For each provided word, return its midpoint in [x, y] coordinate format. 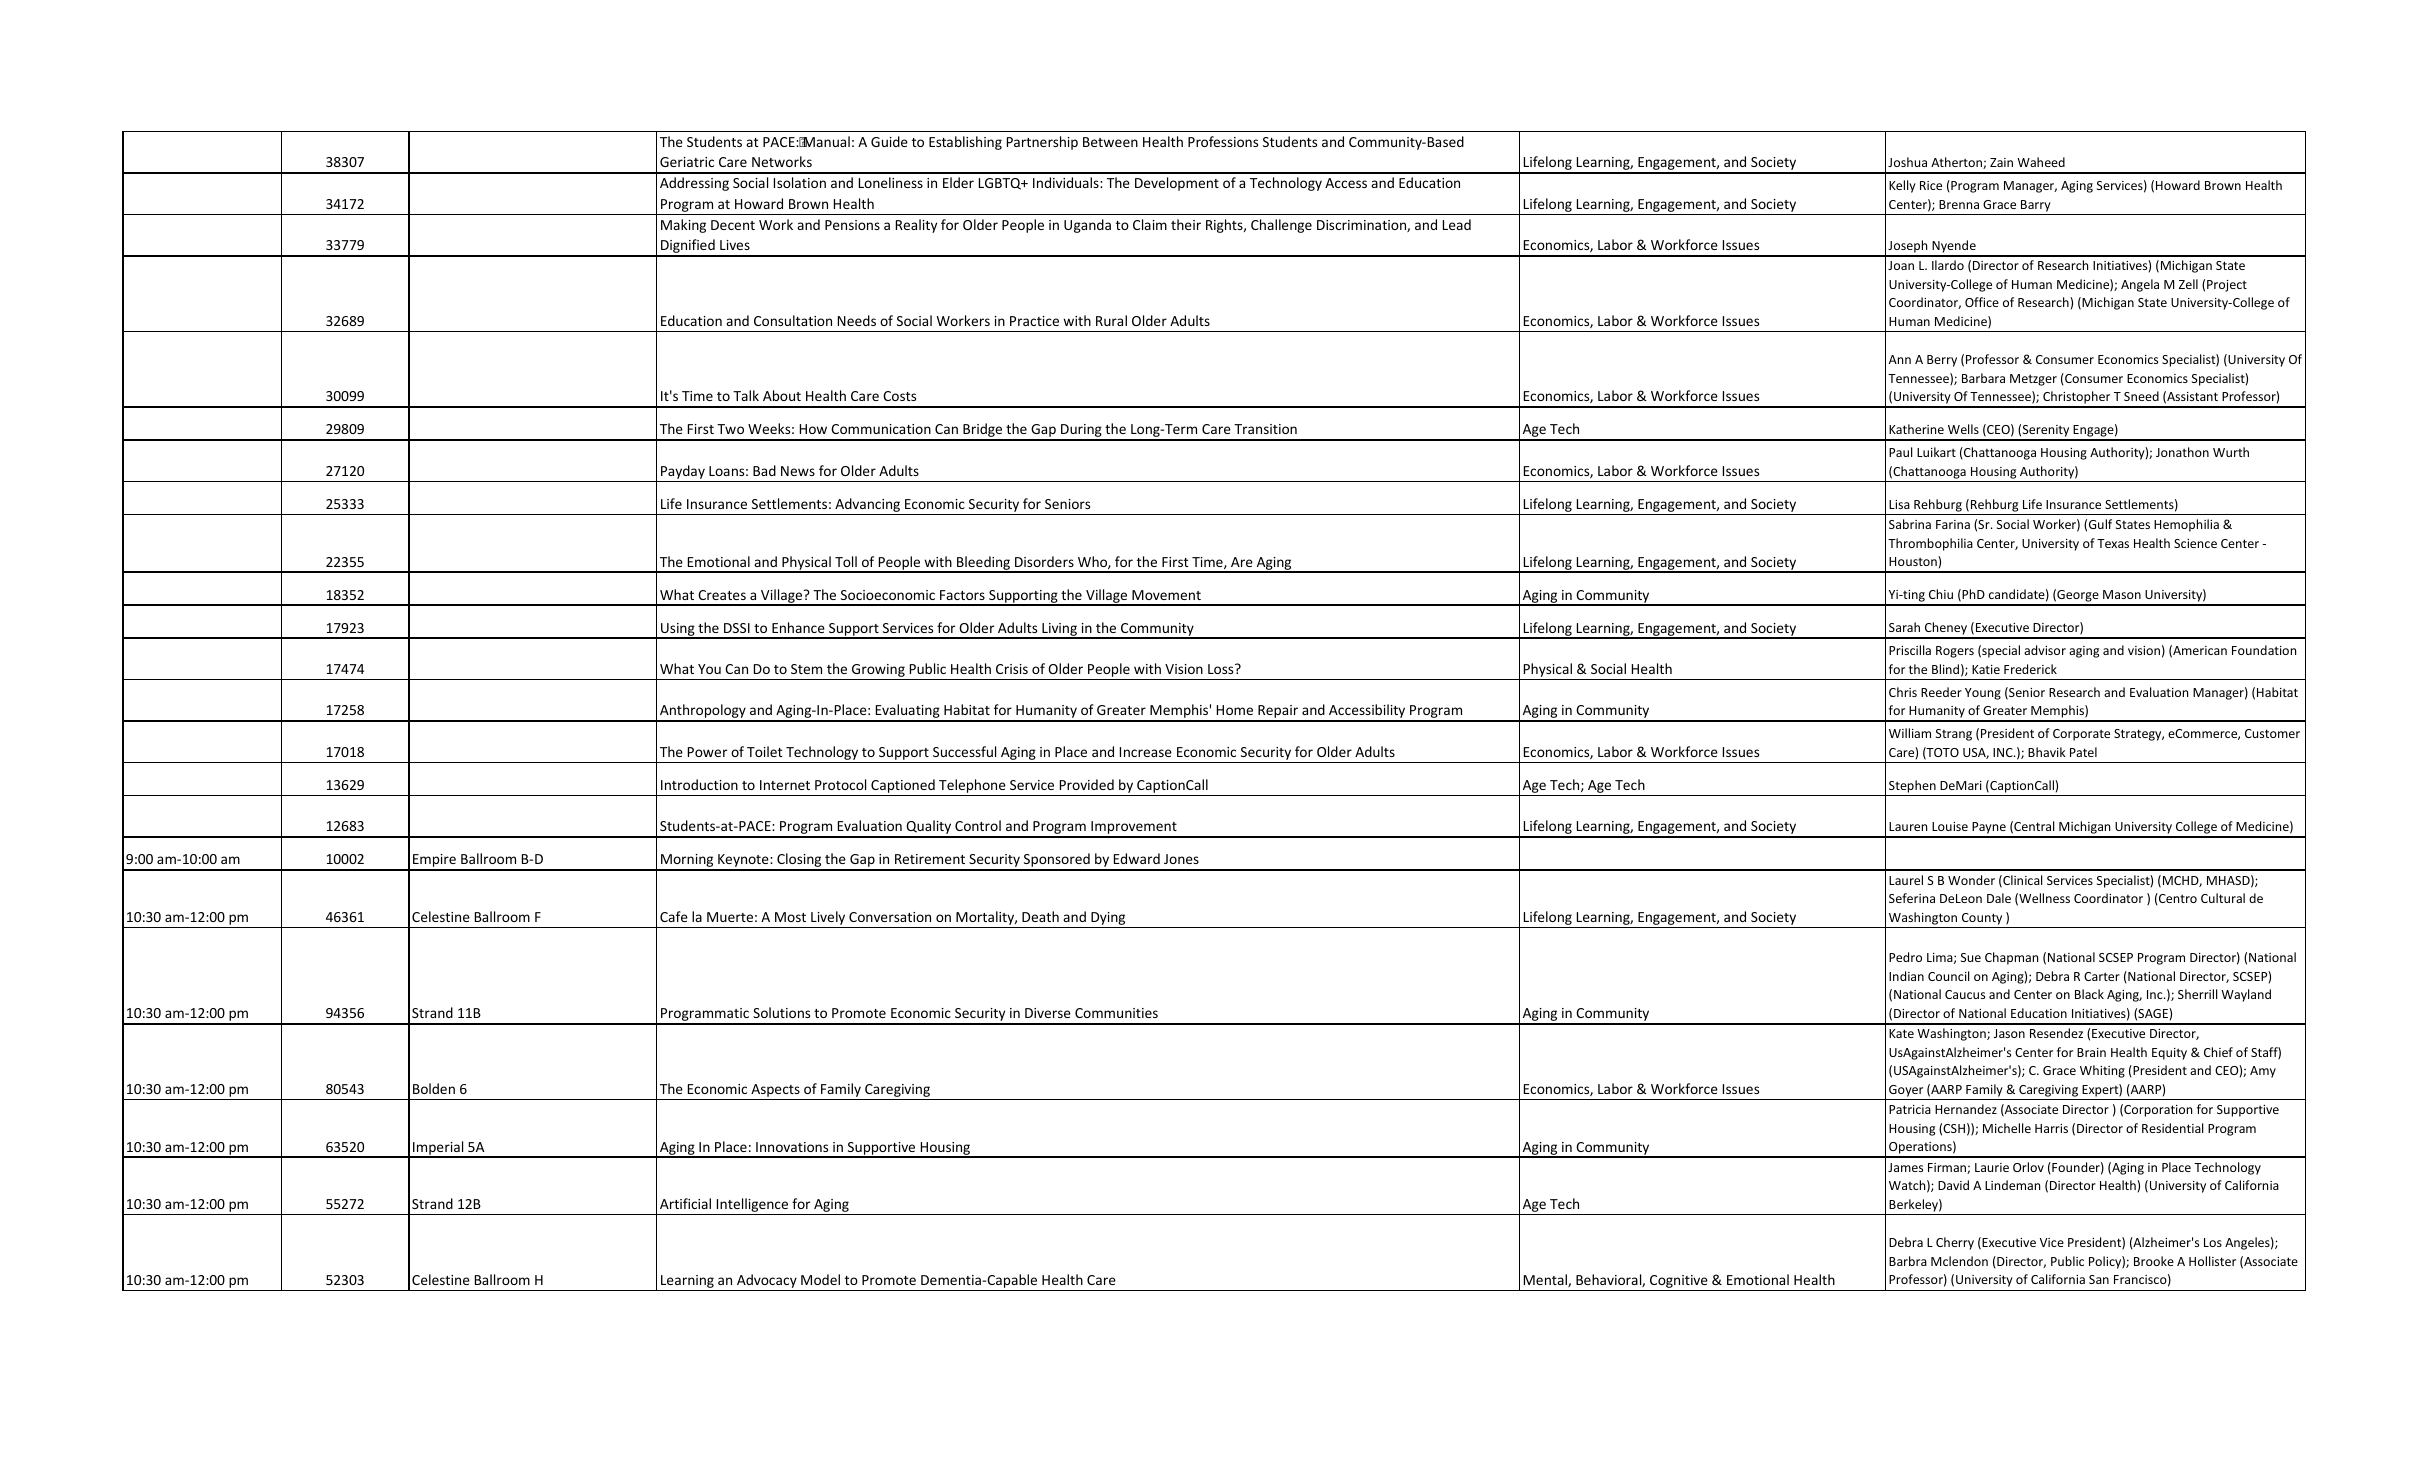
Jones [1181, 859]
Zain [2001, 162]
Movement [1166, 595]
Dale [1999, 898]
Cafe [674, 916]
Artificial [685, 1203]
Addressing [694, 184]
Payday [683, 473]
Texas [2113, 543]
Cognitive [1679, 1283]
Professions [1223, 141]
